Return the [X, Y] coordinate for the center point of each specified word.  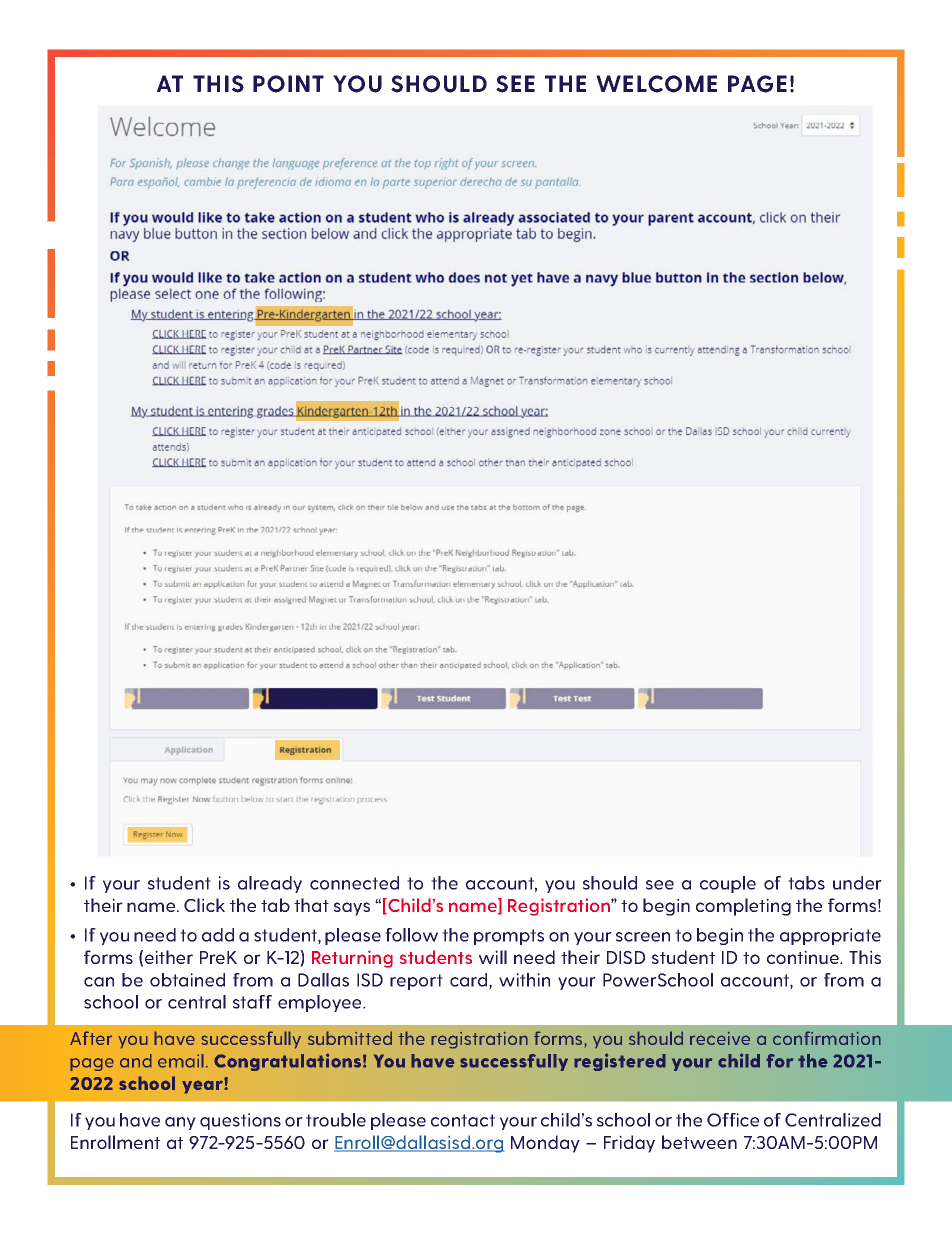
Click [204, 905]
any [180, 1123]
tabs [806, 883]
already [270, 884]
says [352, 909]
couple [728, 884]
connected [354, 883]
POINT [288, 84]
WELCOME [656, 84]
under [857, 883]
